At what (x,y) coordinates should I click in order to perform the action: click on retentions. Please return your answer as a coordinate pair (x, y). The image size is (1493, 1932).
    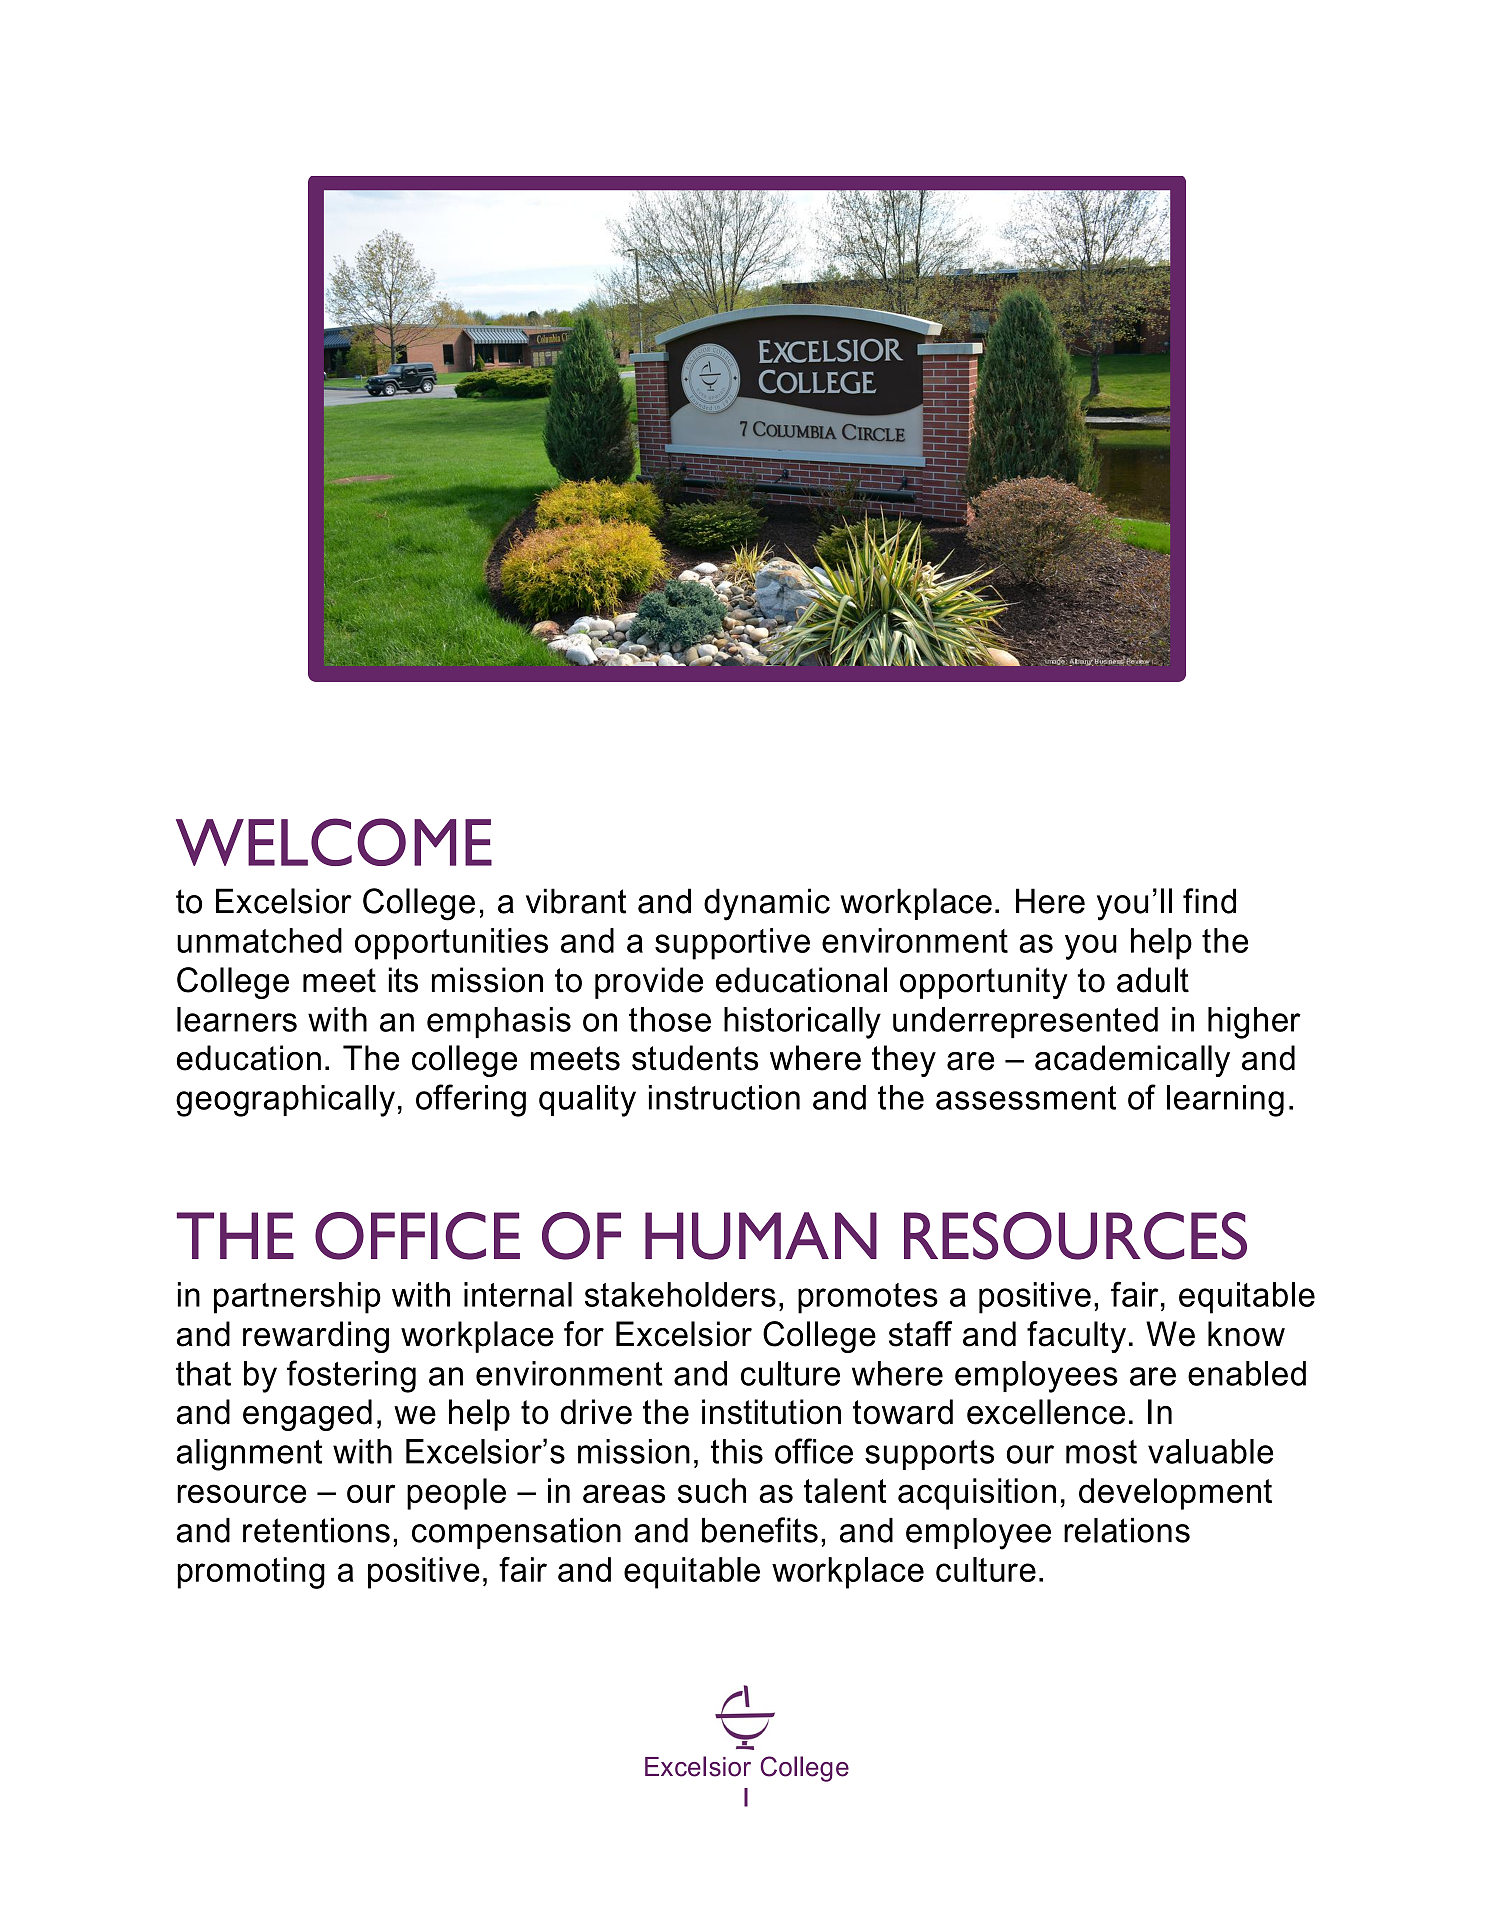
    Looking at the image, I should click on (316, 1530).
